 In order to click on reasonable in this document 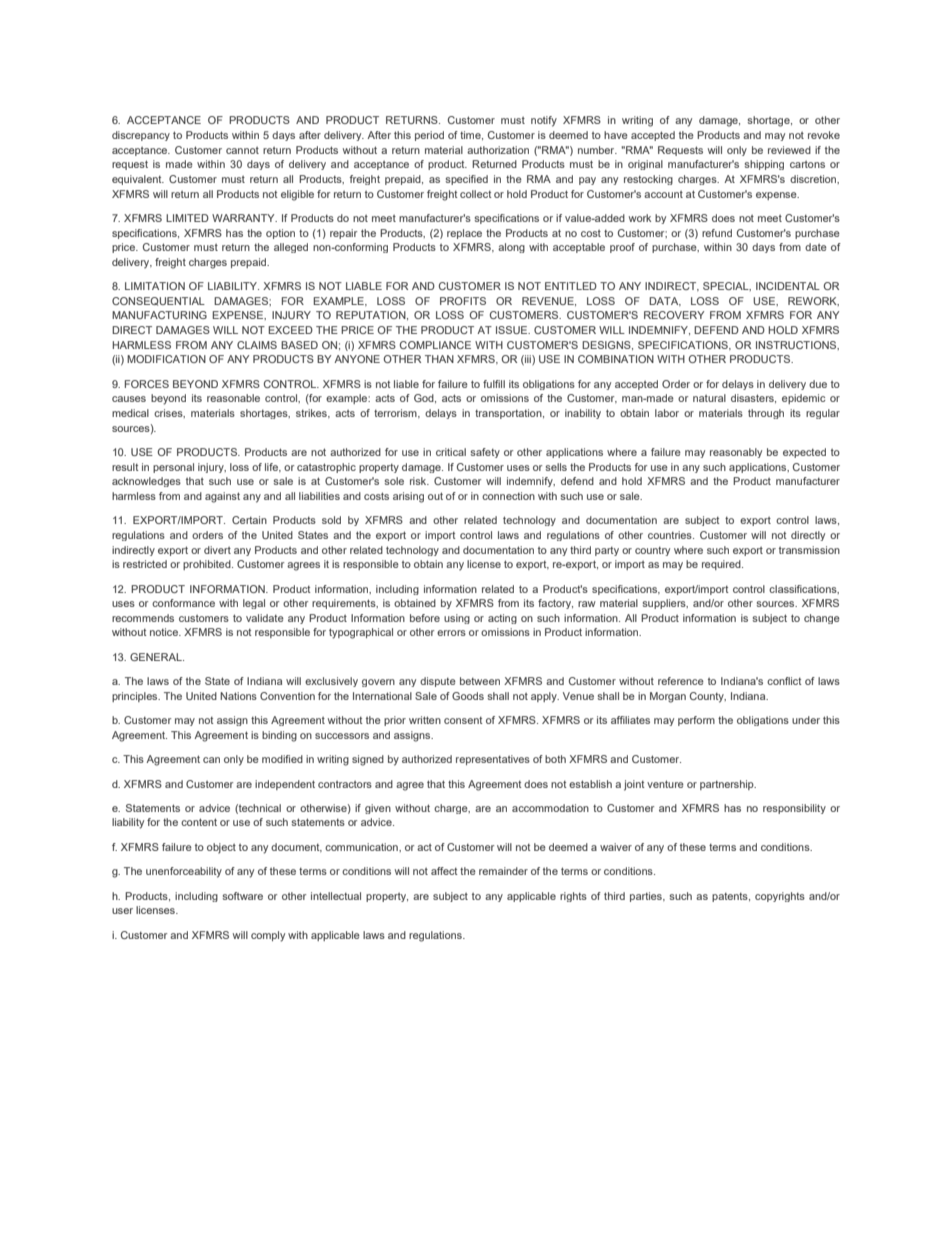, I will do `click(233, 398)`.
